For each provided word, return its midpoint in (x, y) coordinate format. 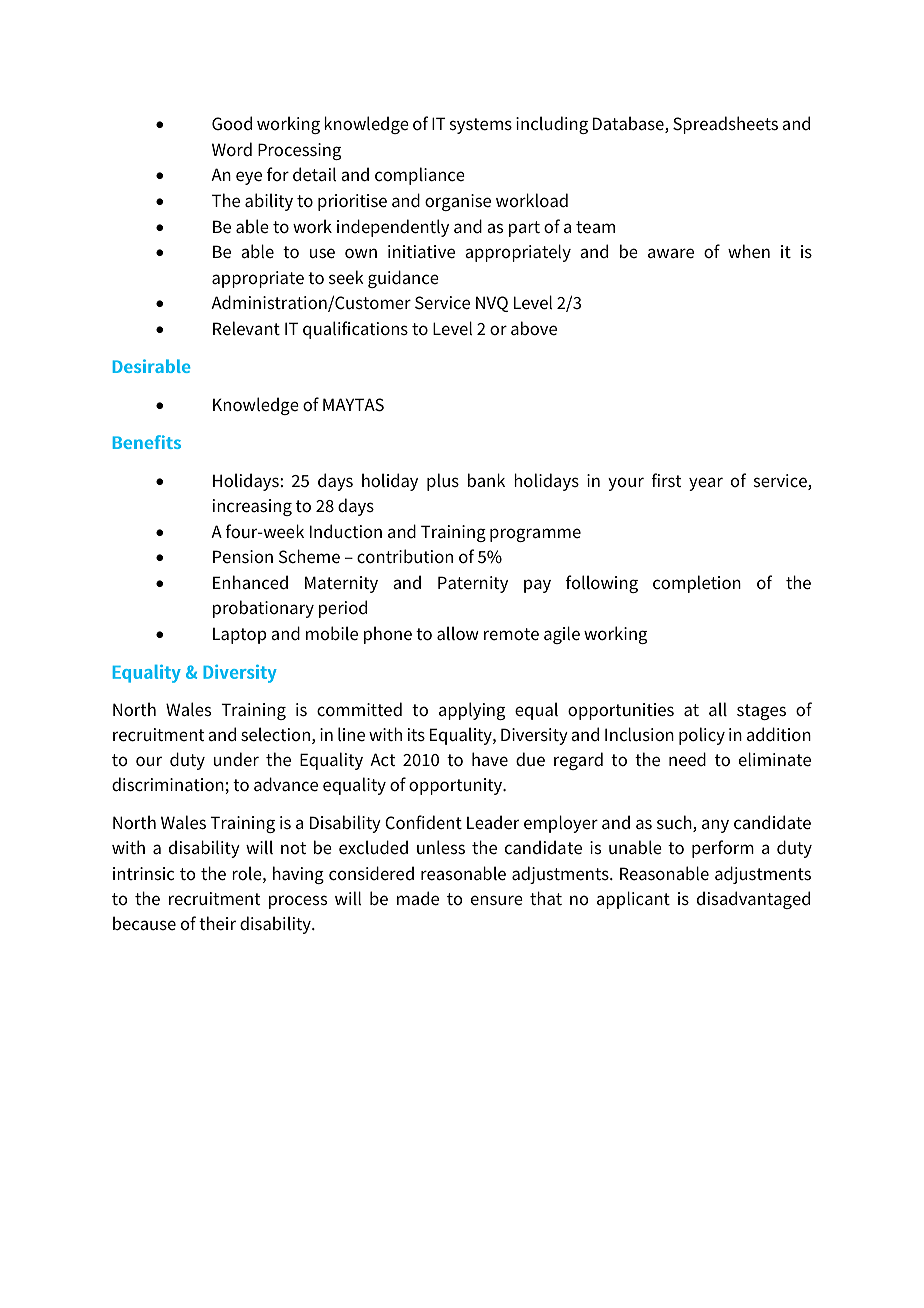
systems (481, 126)
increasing (252, 507)
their (217, 923)
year (706, 484)
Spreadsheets (725, 125)
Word (232, 149)
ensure (497, 900)
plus (443, 482)
